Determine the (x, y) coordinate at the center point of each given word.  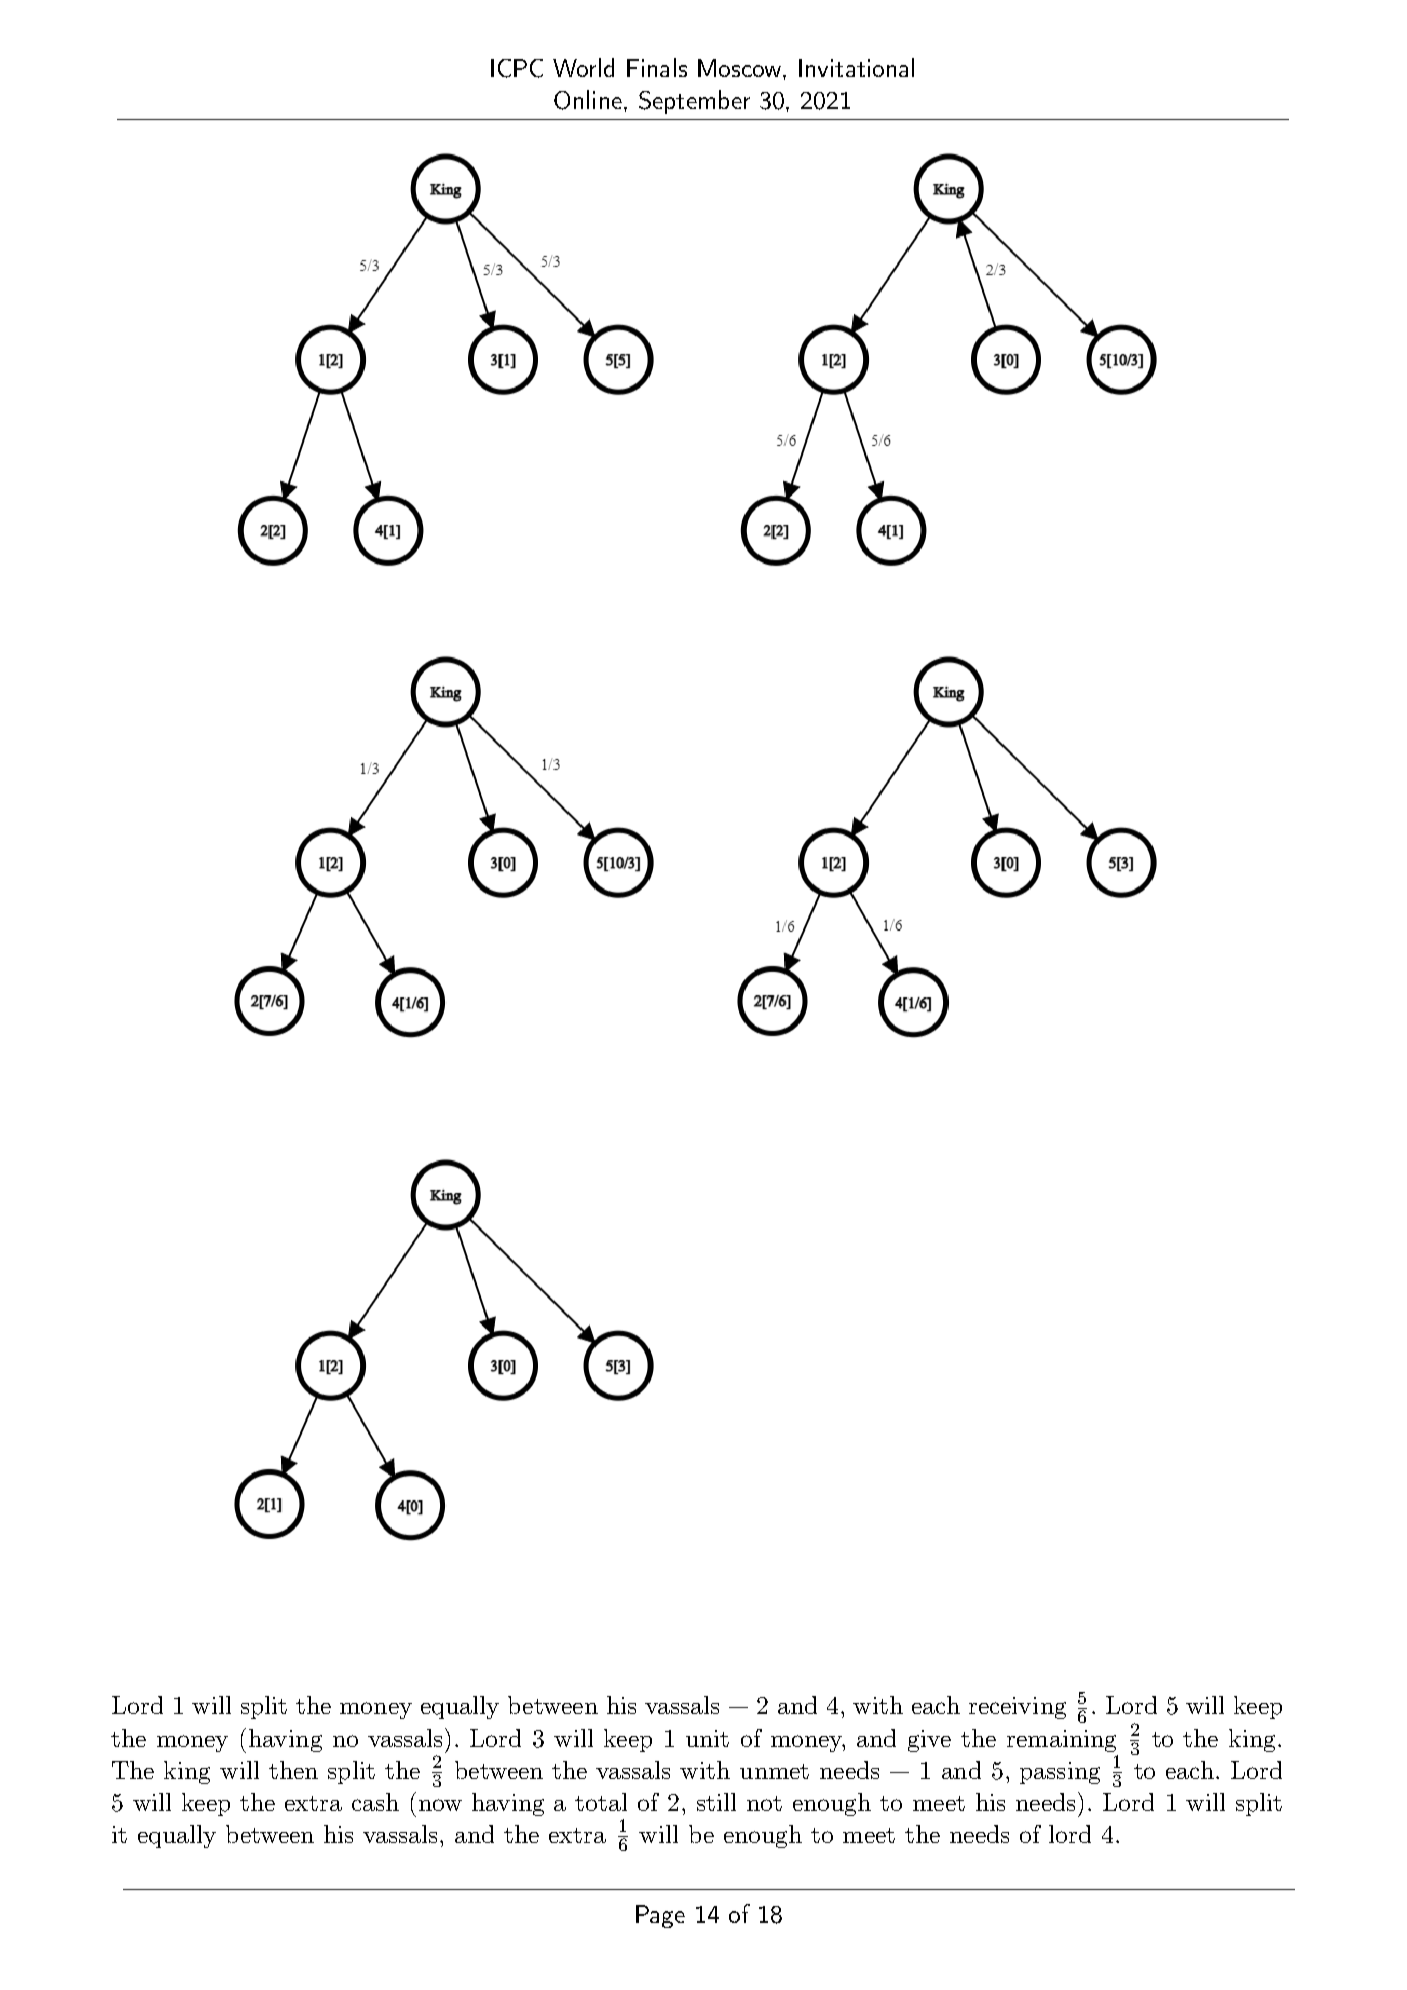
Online (588, 100)
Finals (657, 67)
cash (375, 1802)
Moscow (741, 68)
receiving (1017, 1708)
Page (660, 1916)
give (929, 1741)
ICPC (517, 68)
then (293, 1770)
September (694, 102)
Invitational (856, 67)
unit (707, 1738)
